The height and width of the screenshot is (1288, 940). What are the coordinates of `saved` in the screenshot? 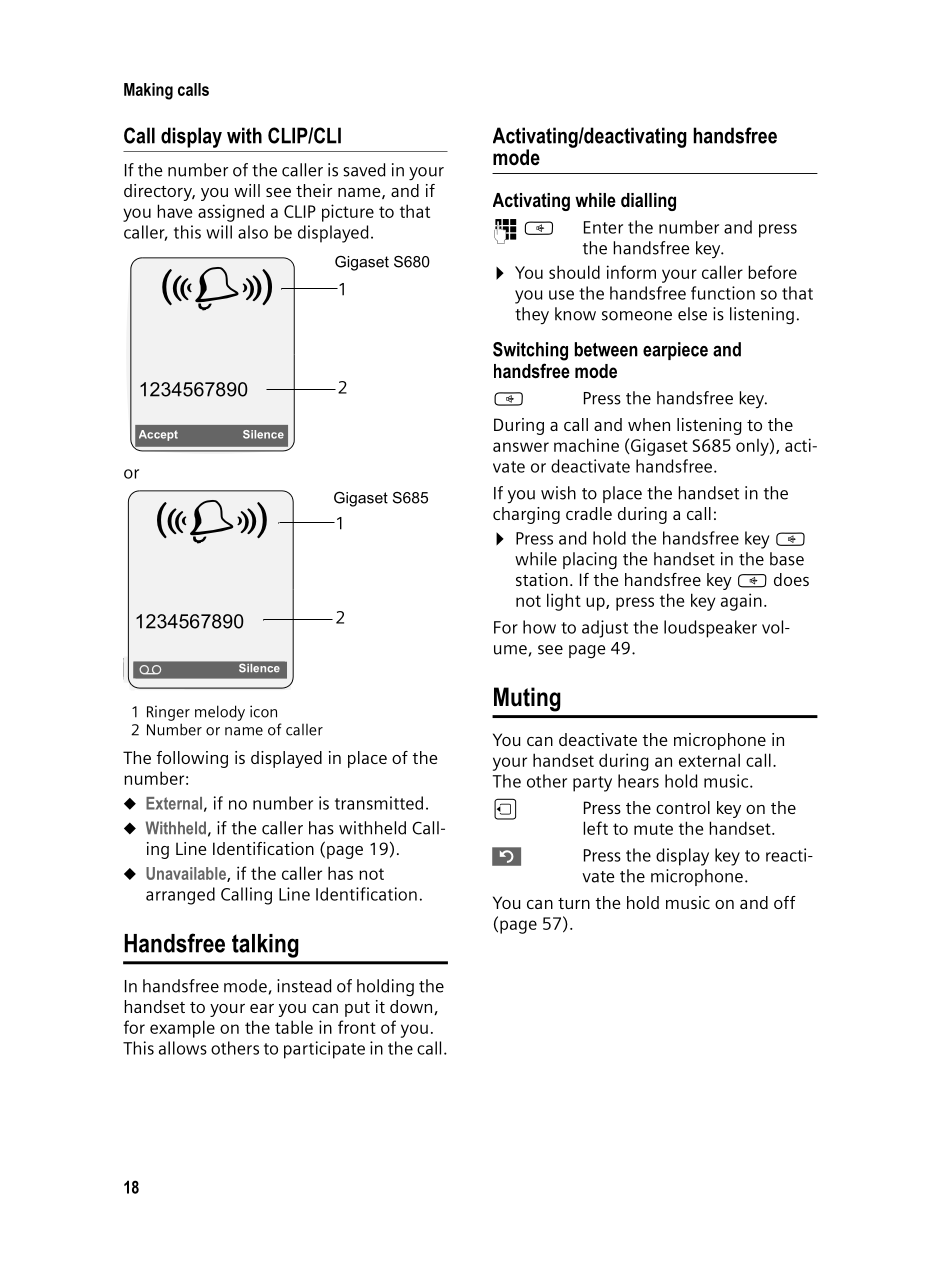 It's located at (364, 170).
